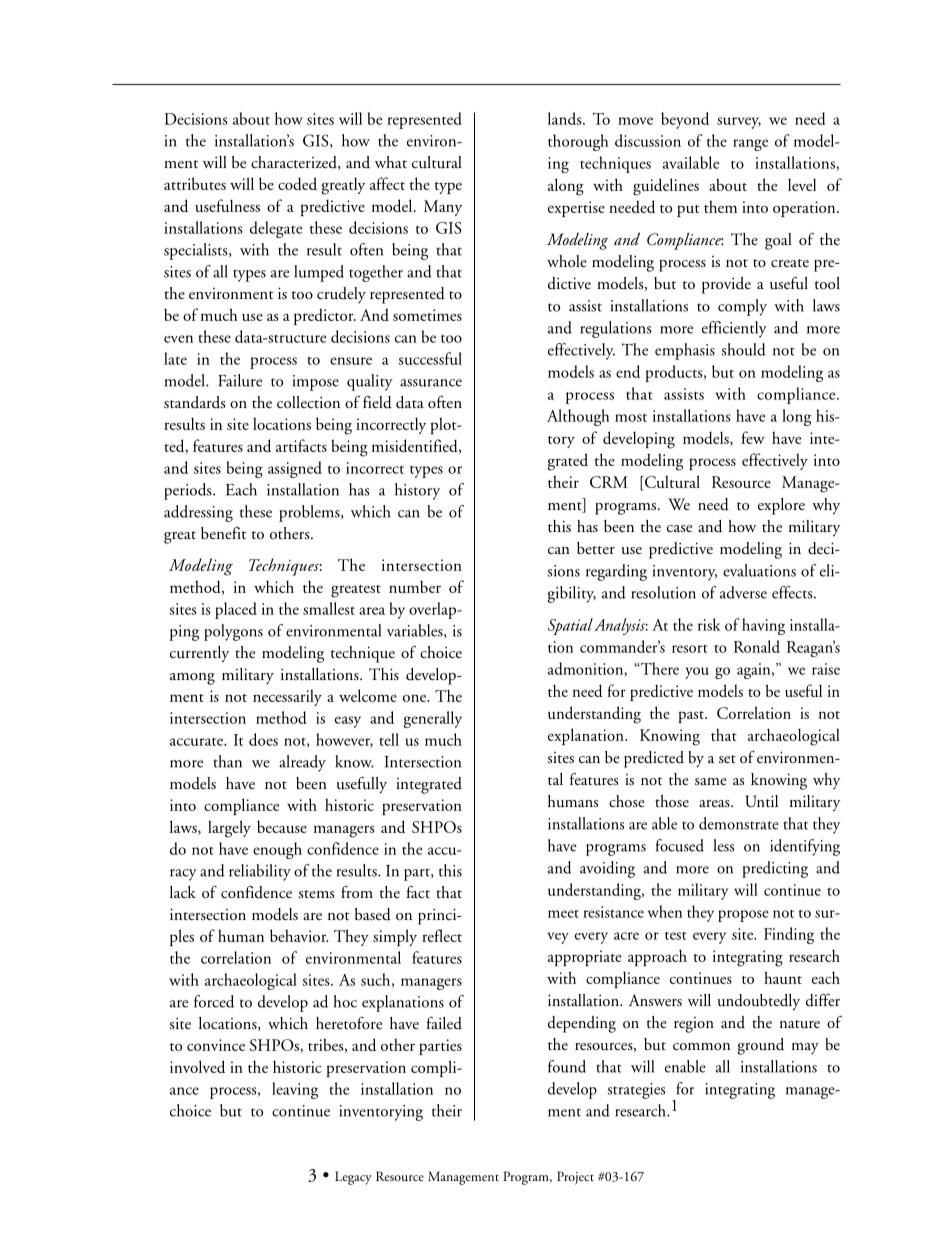 This screenshot has height=1233, width=952. I want to click on lands, so click(566, 118).
